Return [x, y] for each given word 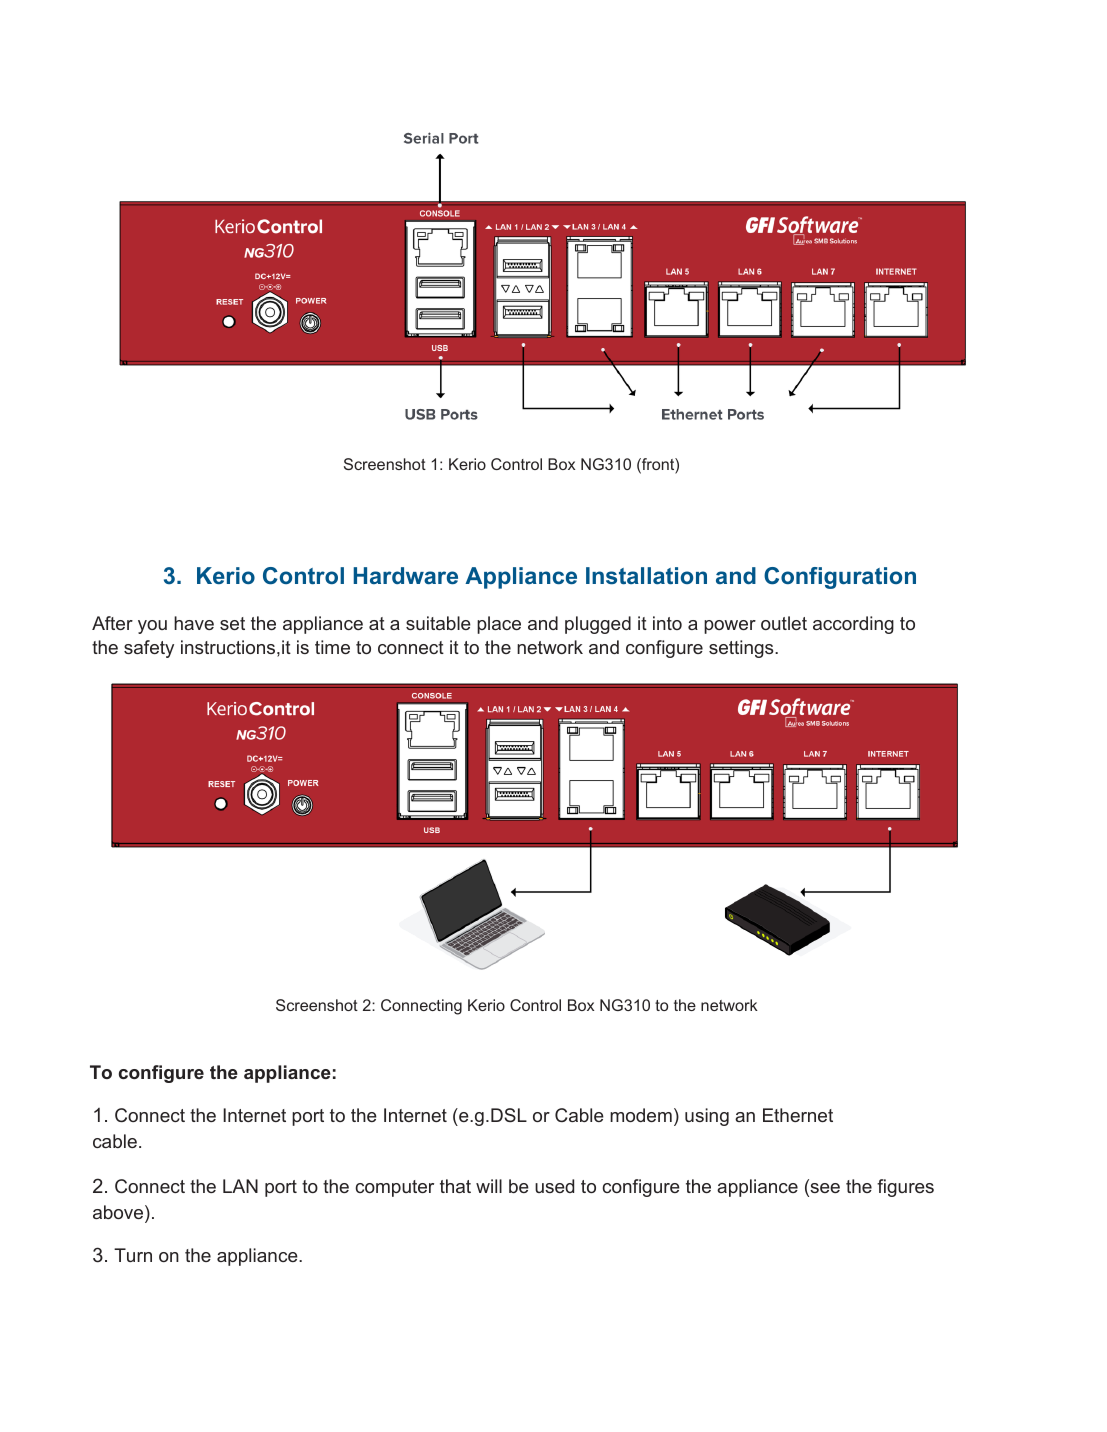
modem [641, 1115]
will [489, 1186]
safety [149, 649]
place [499, 625]
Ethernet [798, 1115]
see [824, 1189]
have [194, 623]
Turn [133, 1255]
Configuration [840, 578]
